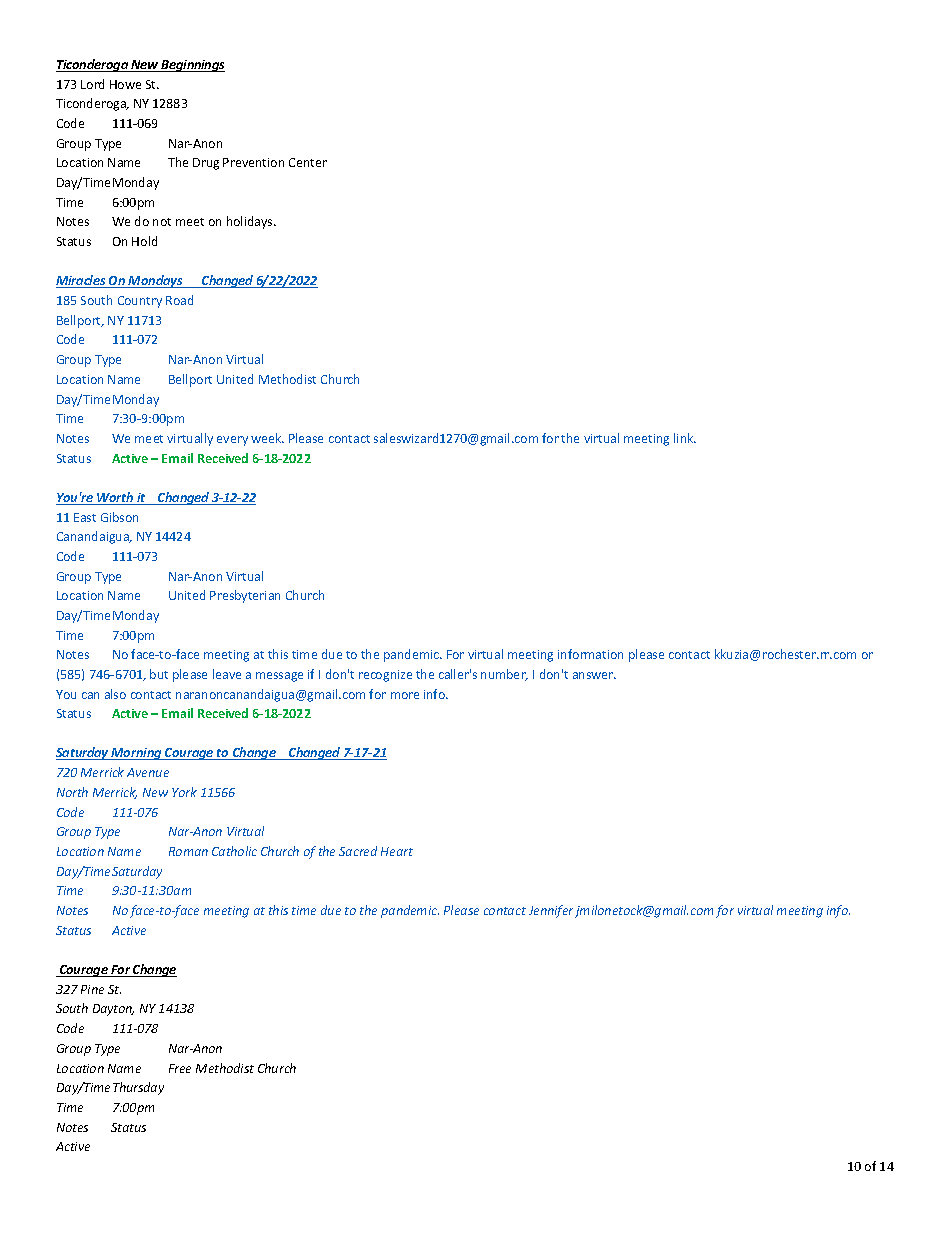 The image size is (952, 1233). I want to click on Dayton, so click(113, 1010).
